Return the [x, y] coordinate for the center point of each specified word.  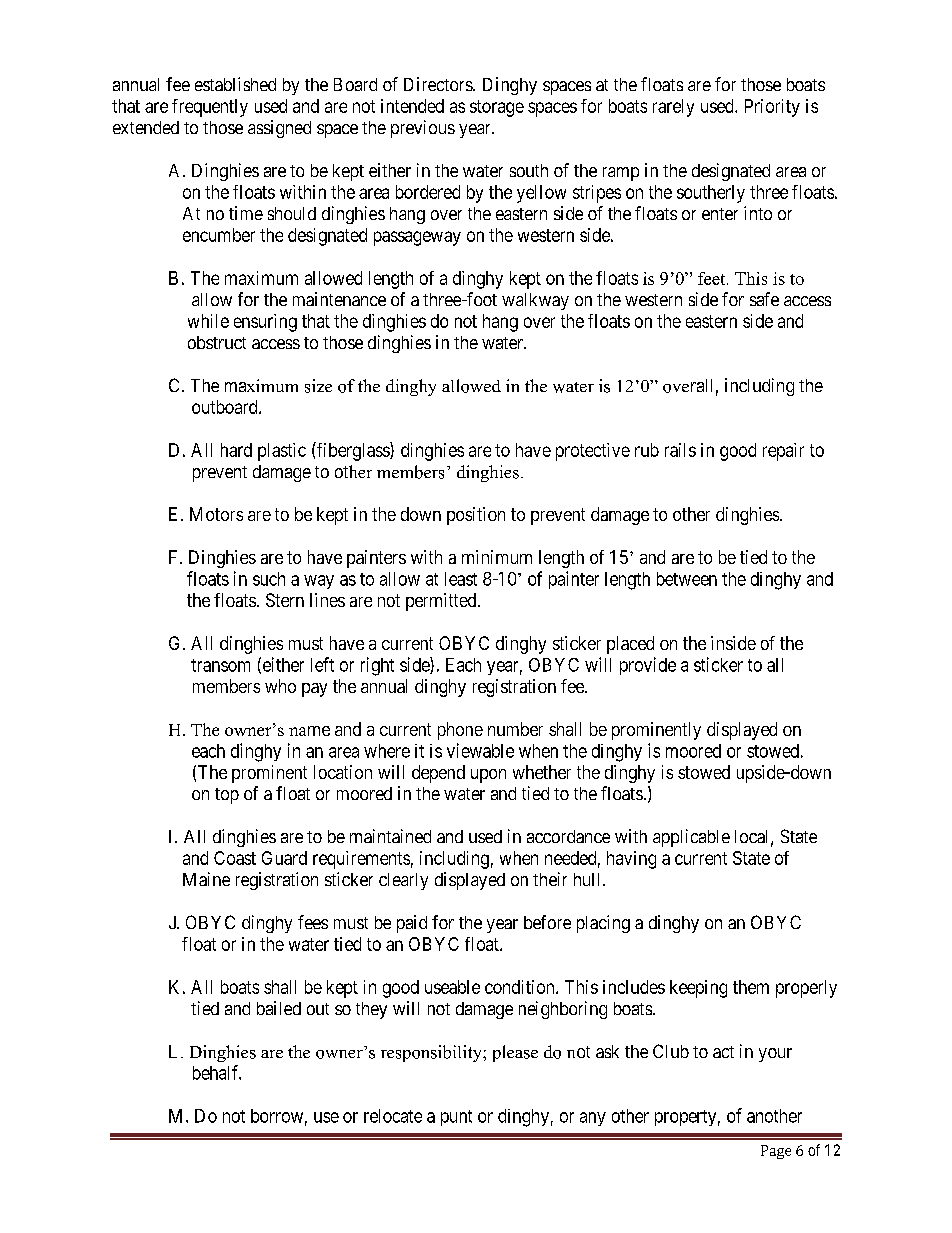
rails [680, 450]
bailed [279, 1008]
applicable [691, 838]
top [227, 796]
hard [236, 450]
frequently [210, 108]
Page [776, 1152]
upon [488, 776]
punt [456, 1118]
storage [497, 108]
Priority [772, 108]
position [476, 516]
